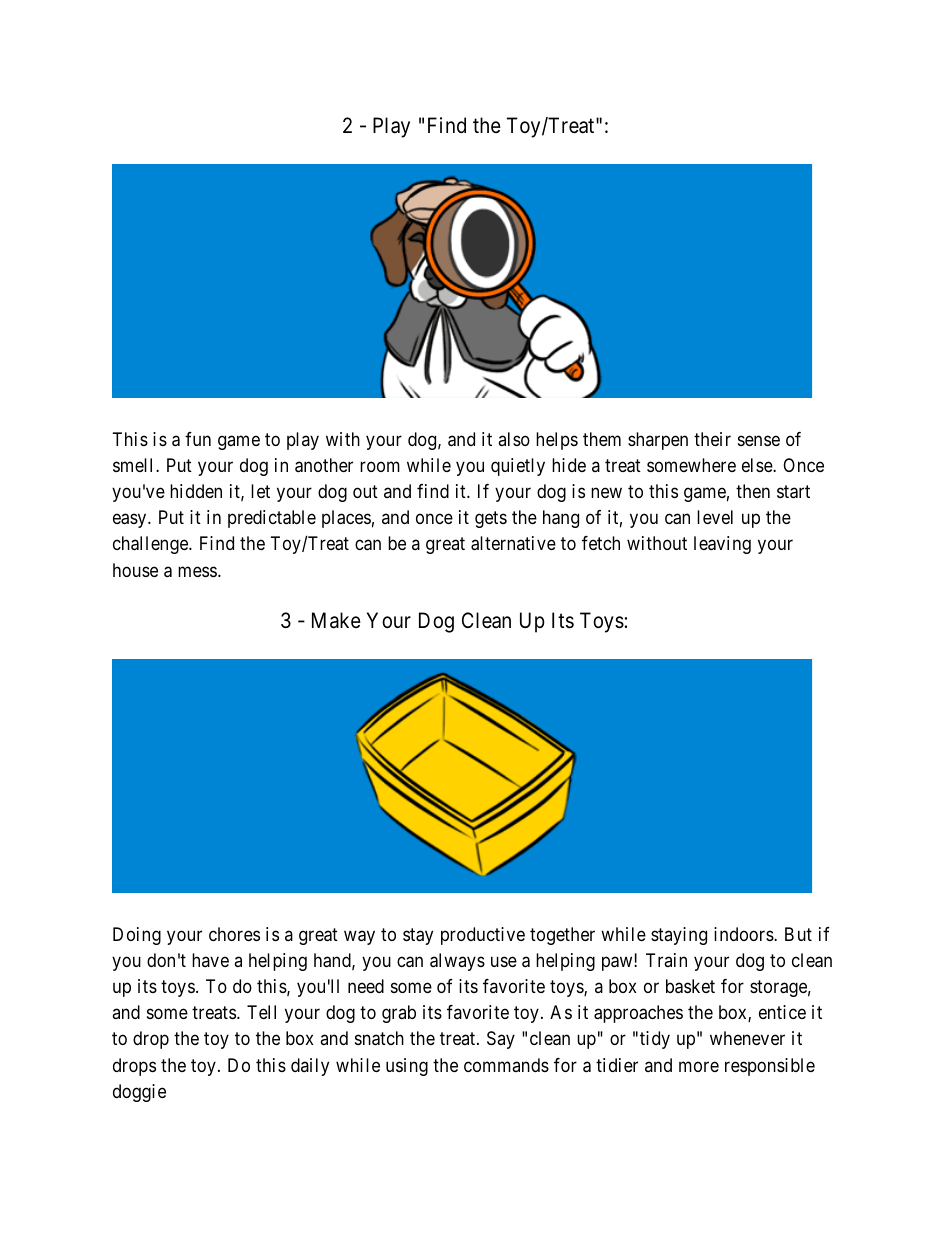  I want to click on indoors, so click(744, 934).
